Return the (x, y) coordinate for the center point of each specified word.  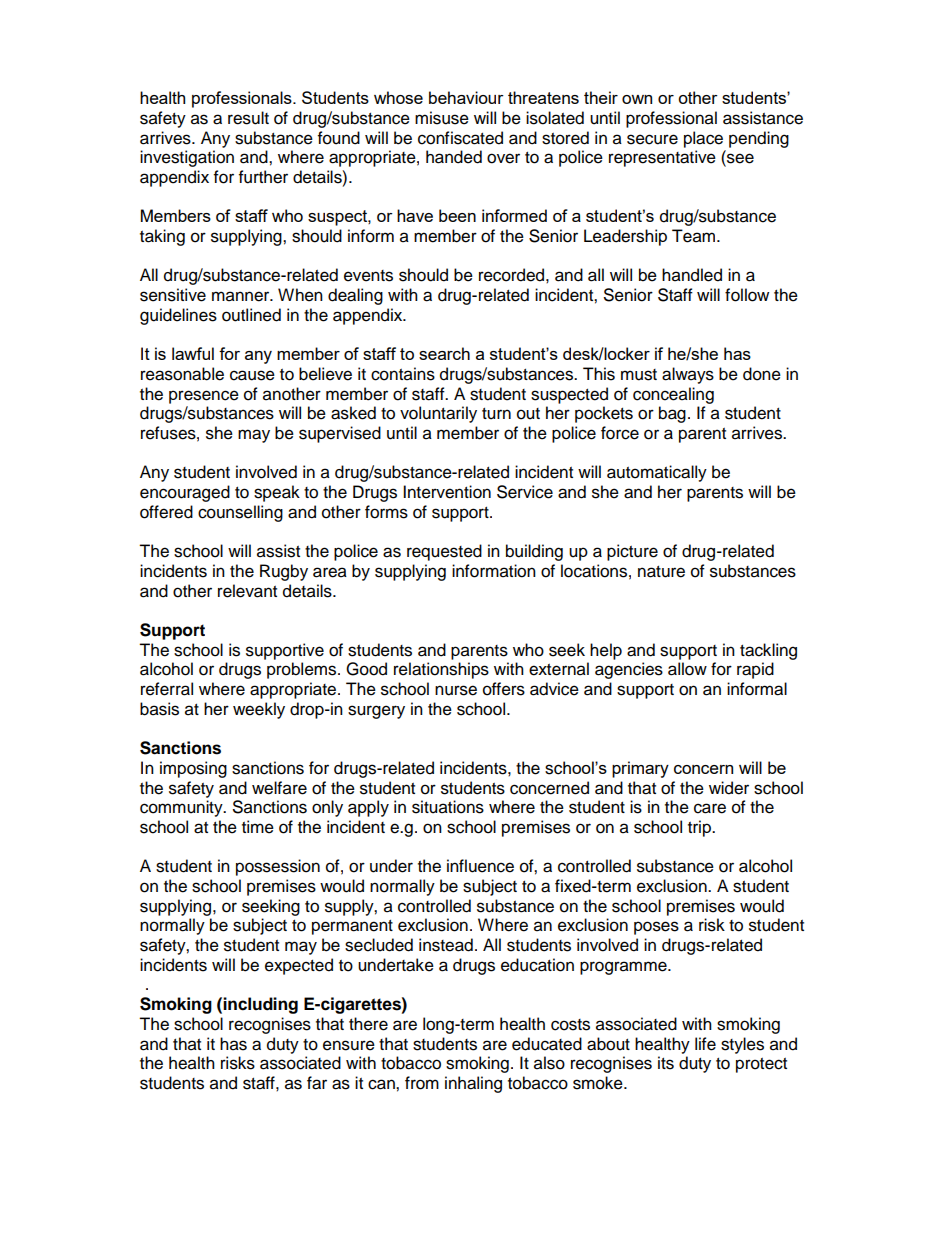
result (248, 118)
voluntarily (438, 414)
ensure (349, 1045)
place (703, 139)
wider (729, 788)
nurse (456, 690)
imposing (193, 769)
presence (204, 397)
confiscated (460, 138)
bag (672, 414)
